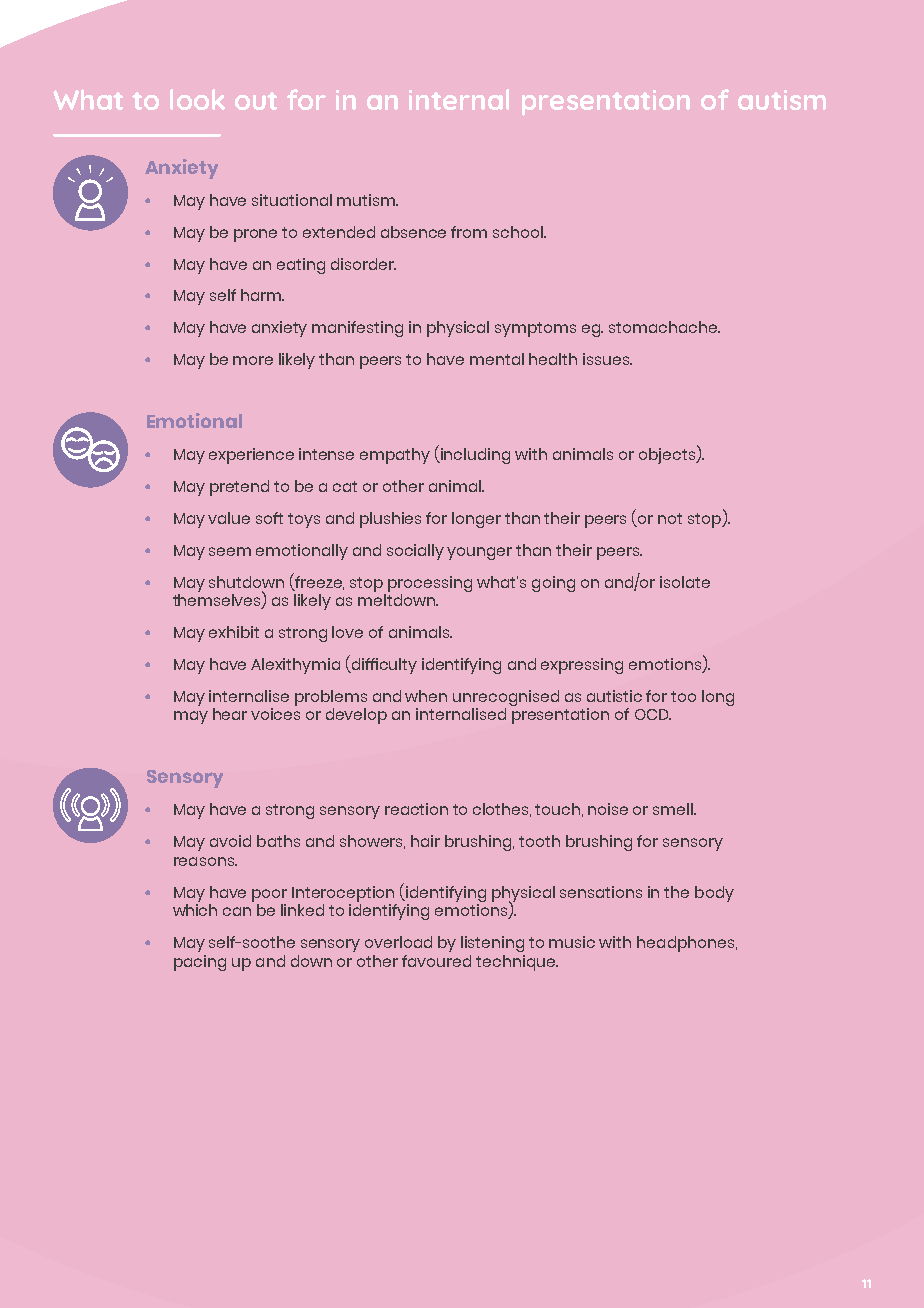 This document has width=924, height=1308. I want to click on from, so click(469, 232).
